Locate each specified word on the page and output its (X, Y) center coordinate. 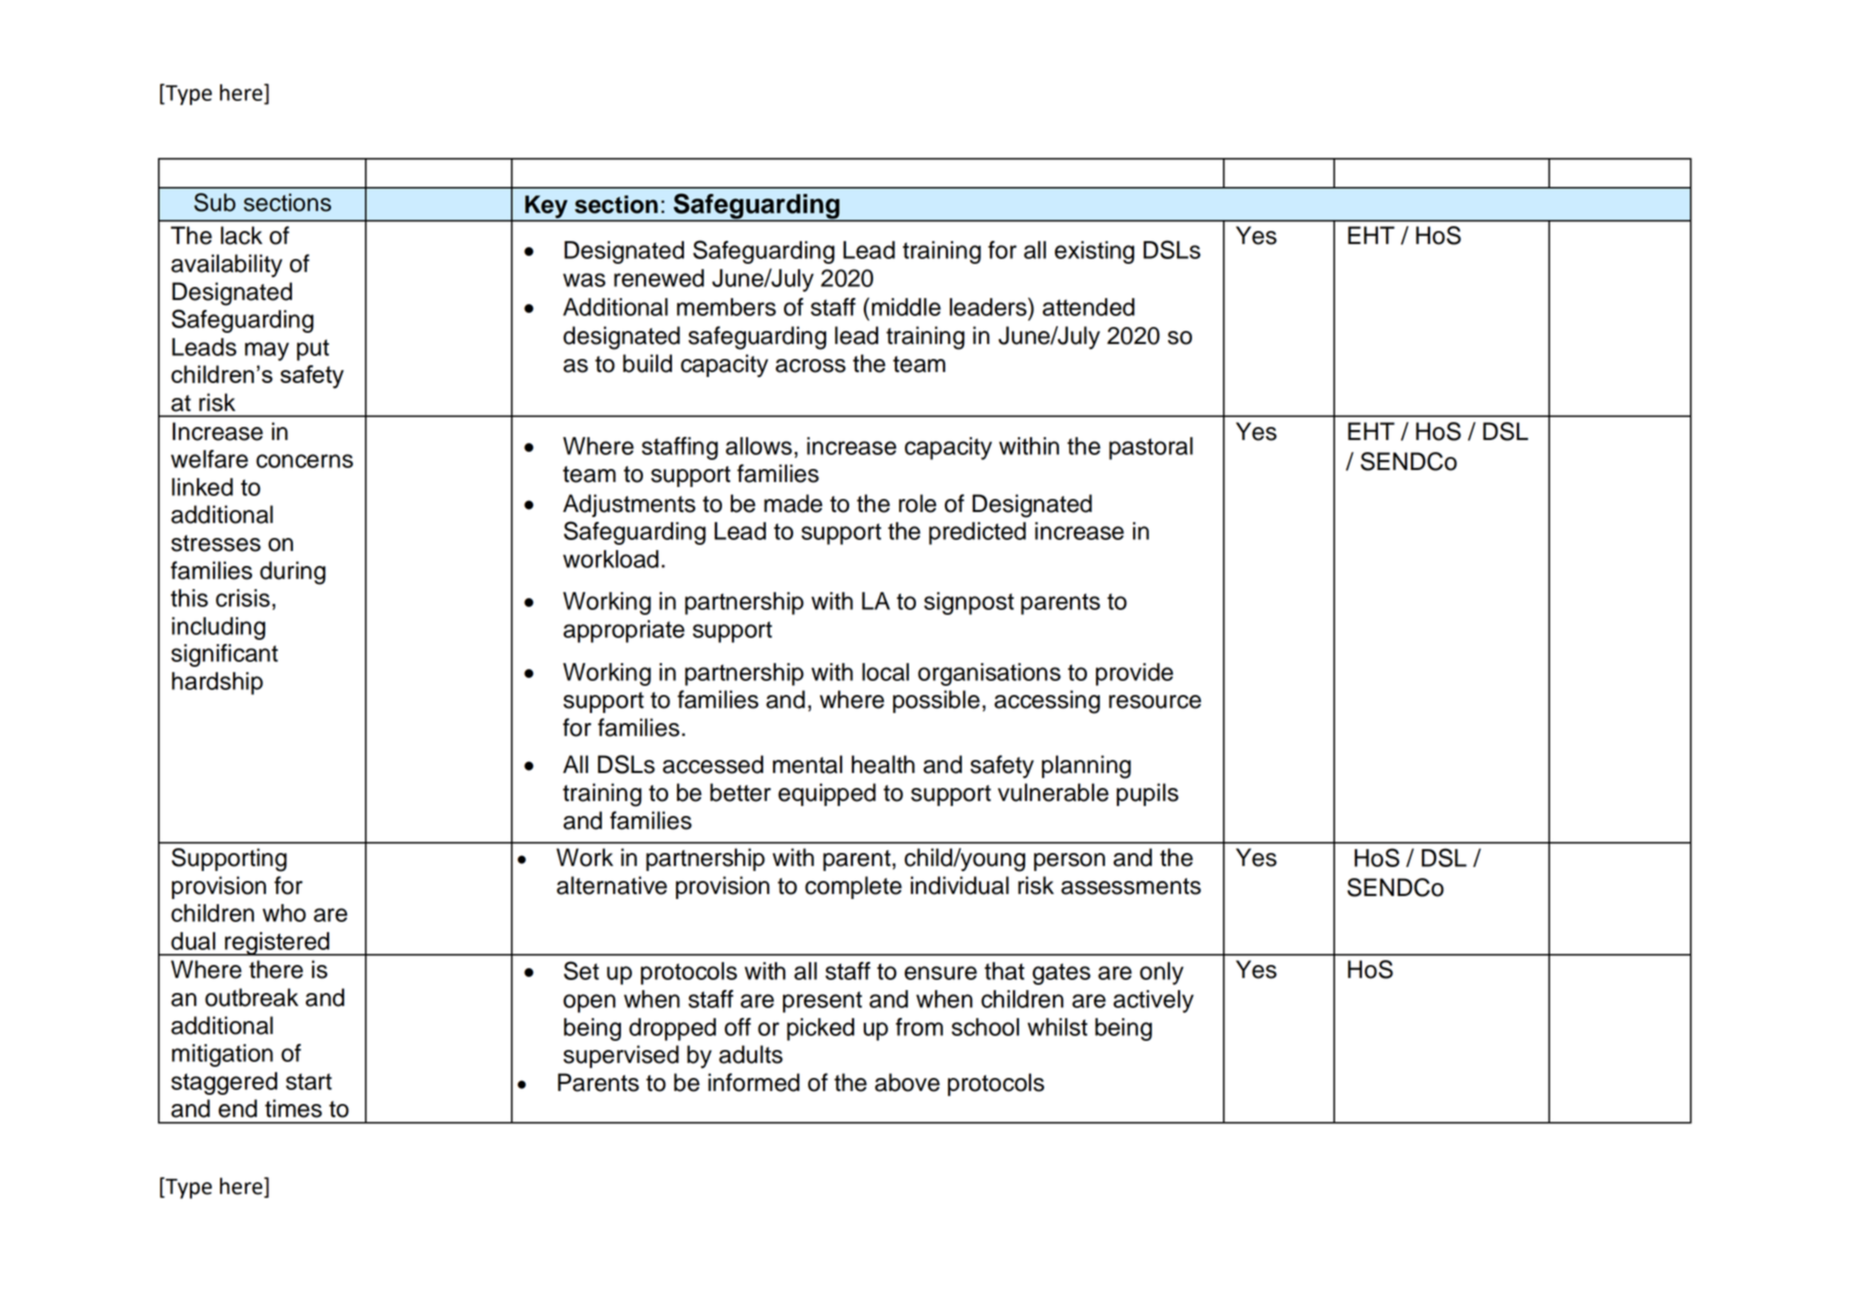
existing (1094, 252)
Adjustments (629, 505)
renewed (659, 278)
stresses (216, 543)
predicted (977, 533)
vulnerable (1053, 792)
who (284, 913)
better (740, 792)
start (309, 1081)
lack (241, 235)
